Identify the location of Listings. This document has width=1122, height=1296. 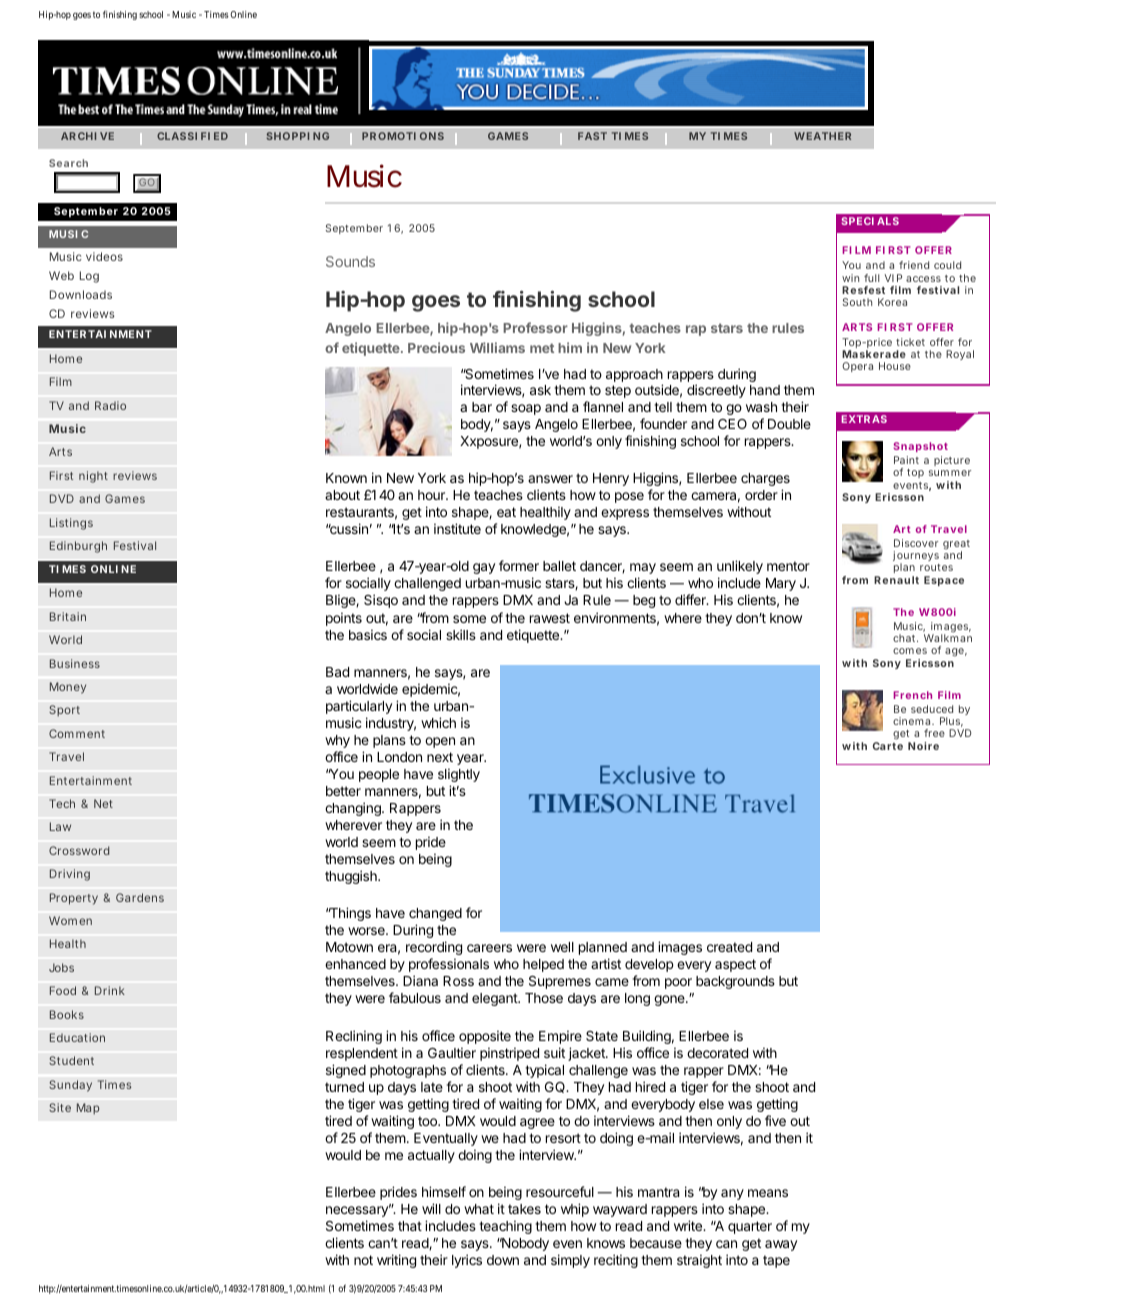
(71, 524).
